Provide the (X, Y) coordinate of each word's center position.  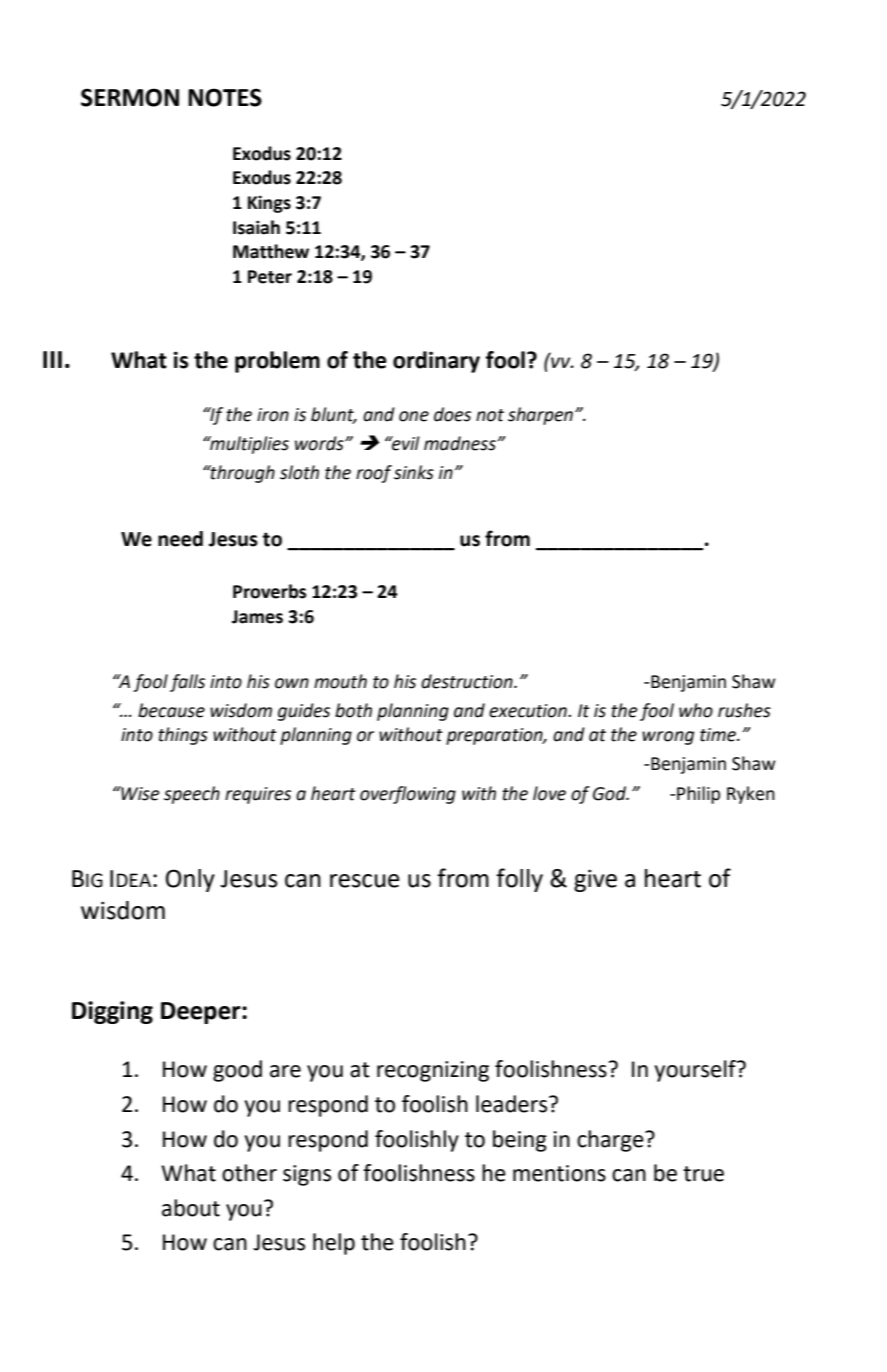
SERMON (130, 97)
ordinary (436, 362)
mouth (340, 681)
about (191, 1208)
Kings (269, 204)
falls (187, 683)
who (696, 710)
